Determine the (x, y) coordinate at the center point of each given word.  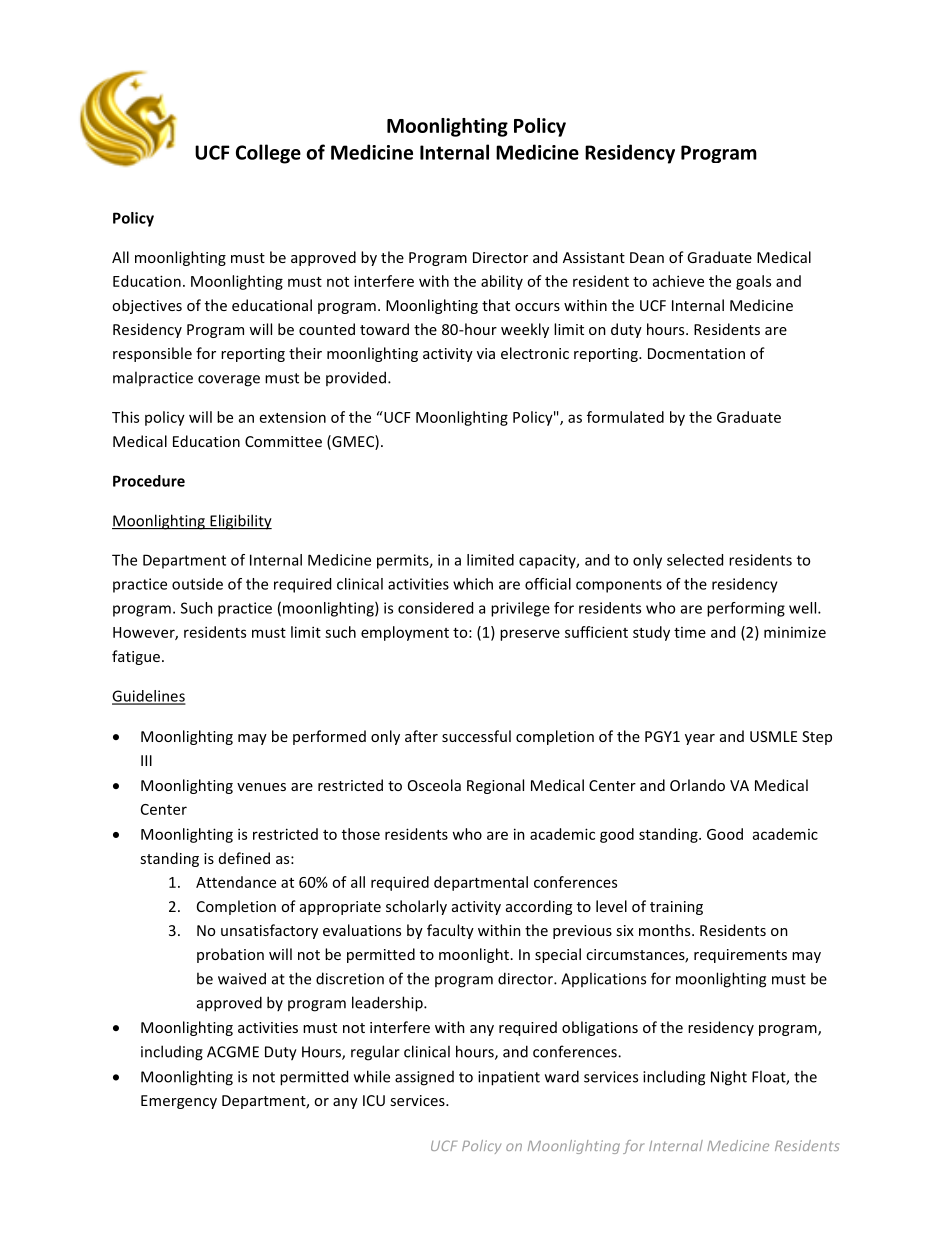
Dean (647, 257)
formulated (625, 417)
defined (244, 858)
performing (746, 609)
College (268, 154)
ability (502, 282)
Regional (495, 786)
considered (435, 608)
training (676, 908)
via (486, 353)
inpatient (509, 1078)
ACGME (233, 1052)
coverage (229, 381)
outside (197, 584)
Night (729, 1078)
